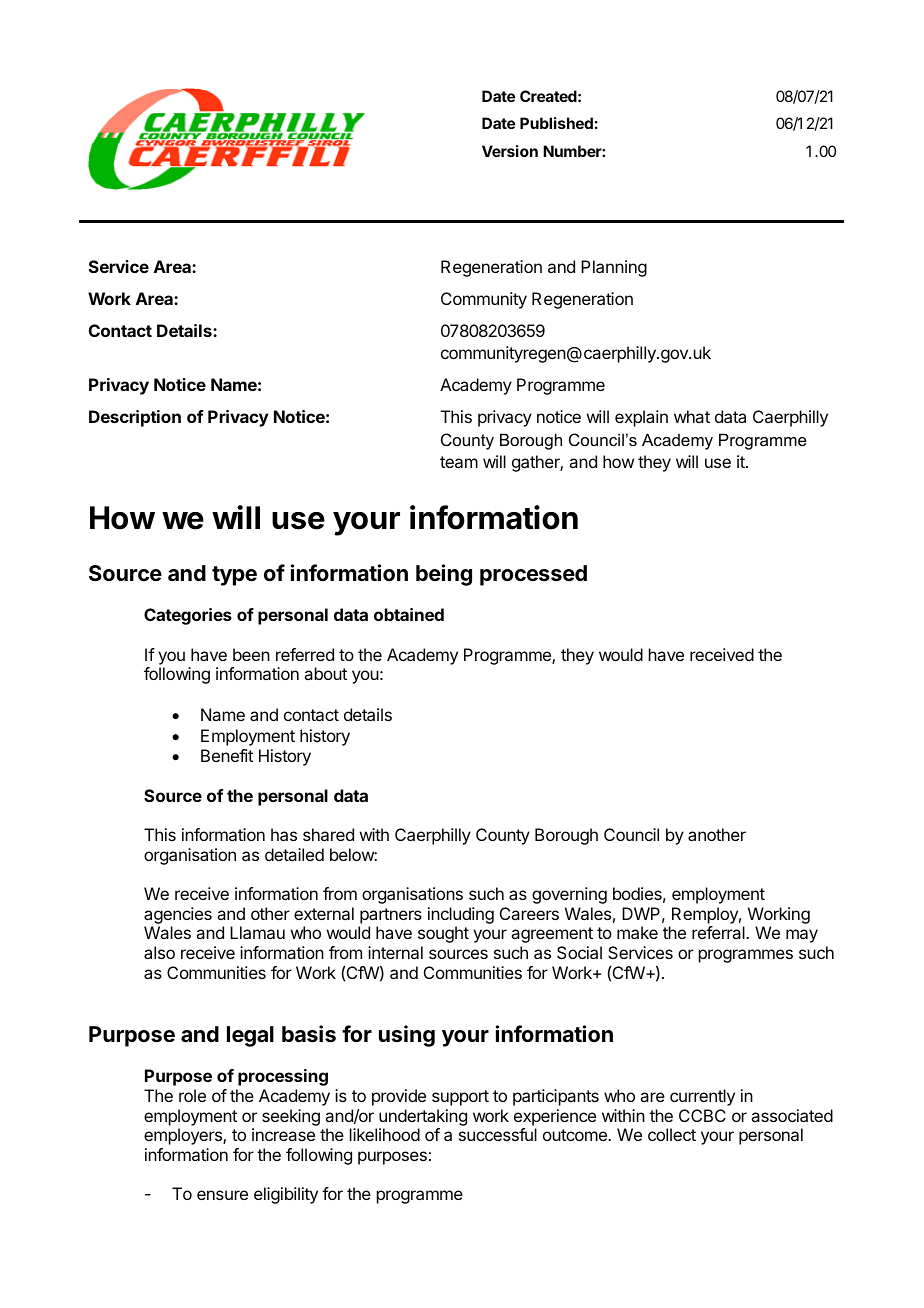 This page has width=924, height=1308. Describe the element at coordinates (461, 915) in the page. I see `including` at that location.
